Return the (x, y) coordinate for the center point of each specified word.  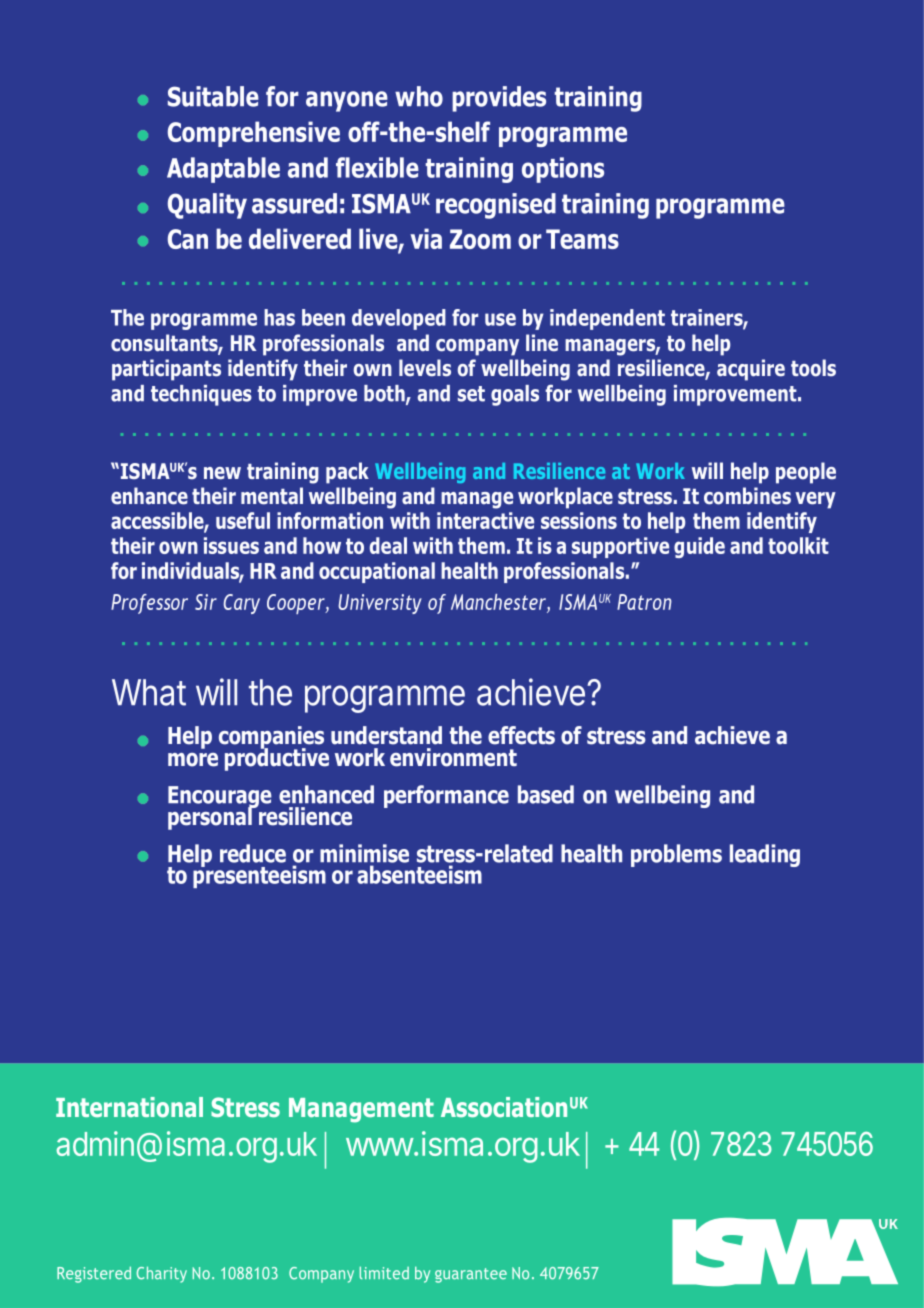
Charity (162, 1274)
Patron (644, 602)
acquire (751, 370)
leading (765, 855)
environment (453, 757)
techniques (201, 395)
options (563, 170)
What (149, 692)
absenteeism (419, 874)
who (419, 96)
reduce (253, 853)
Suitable (213, 96)
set (471, 394)
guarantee (471, 1275)
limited (384, 1273)
